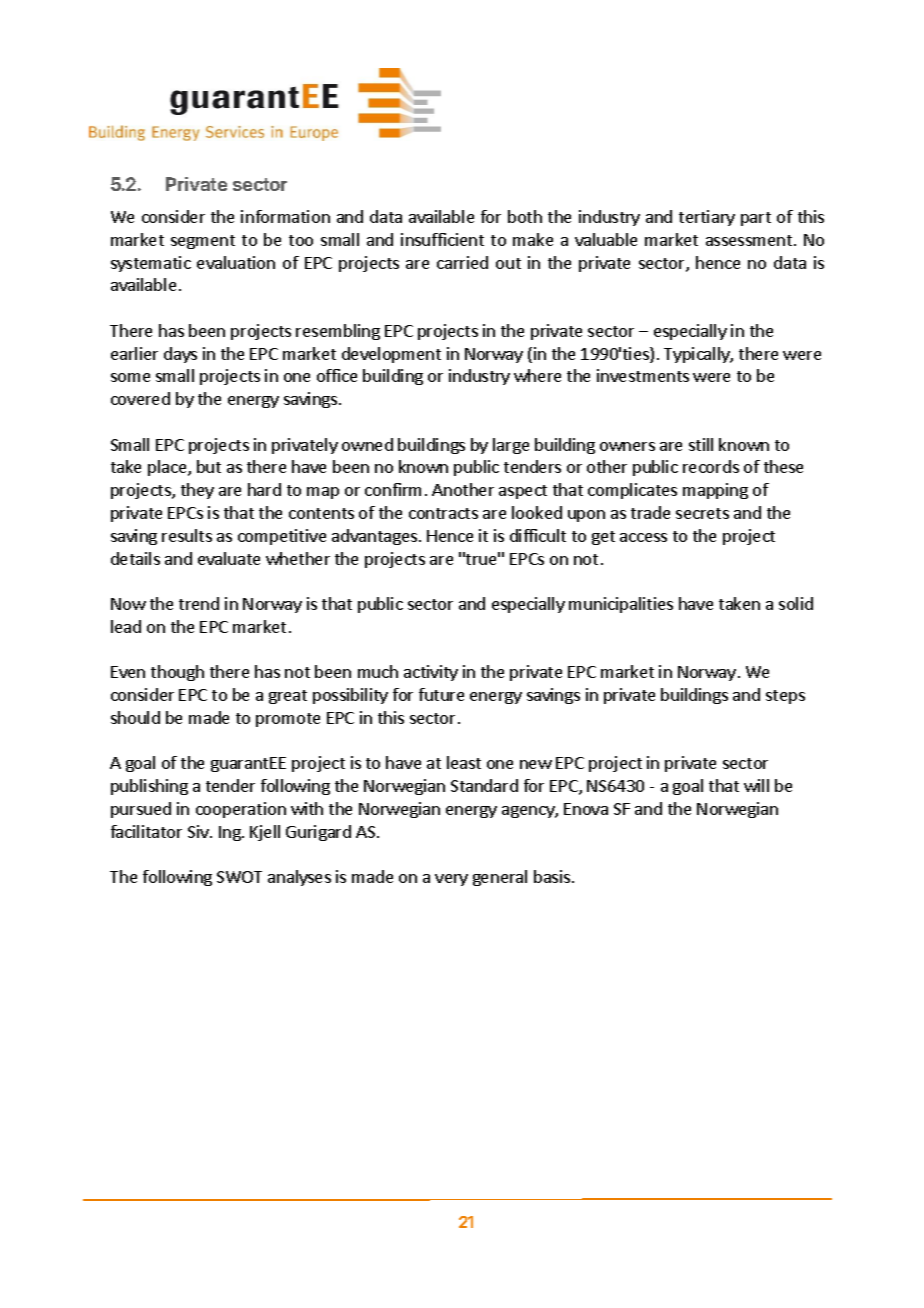 The image size is (924, 1308). I want to click on assessment, so click(750, 240).
